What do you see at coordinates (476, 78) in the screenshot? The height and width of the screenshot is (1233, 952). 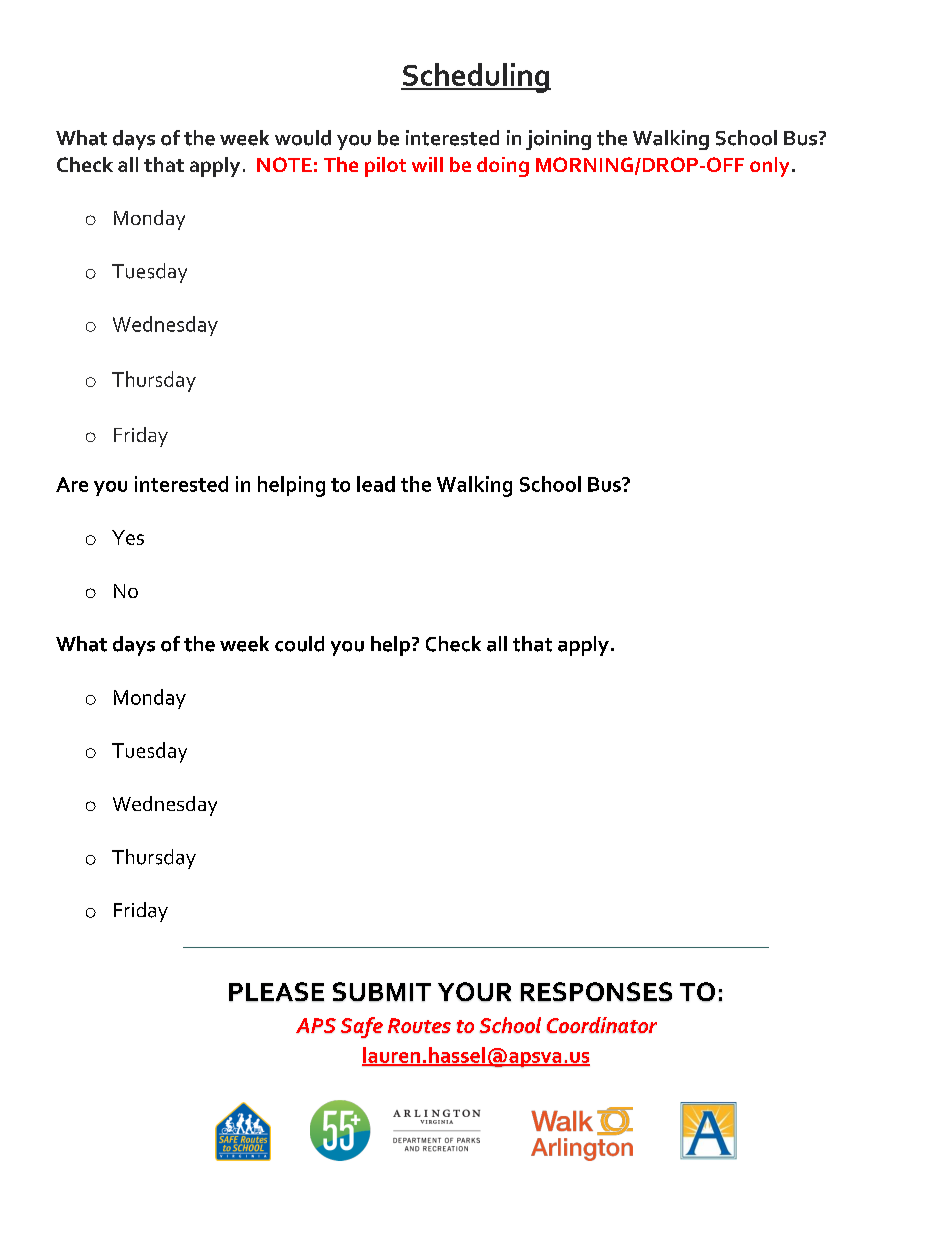 I see `Scheduling` at bounding box center [476, 78].
